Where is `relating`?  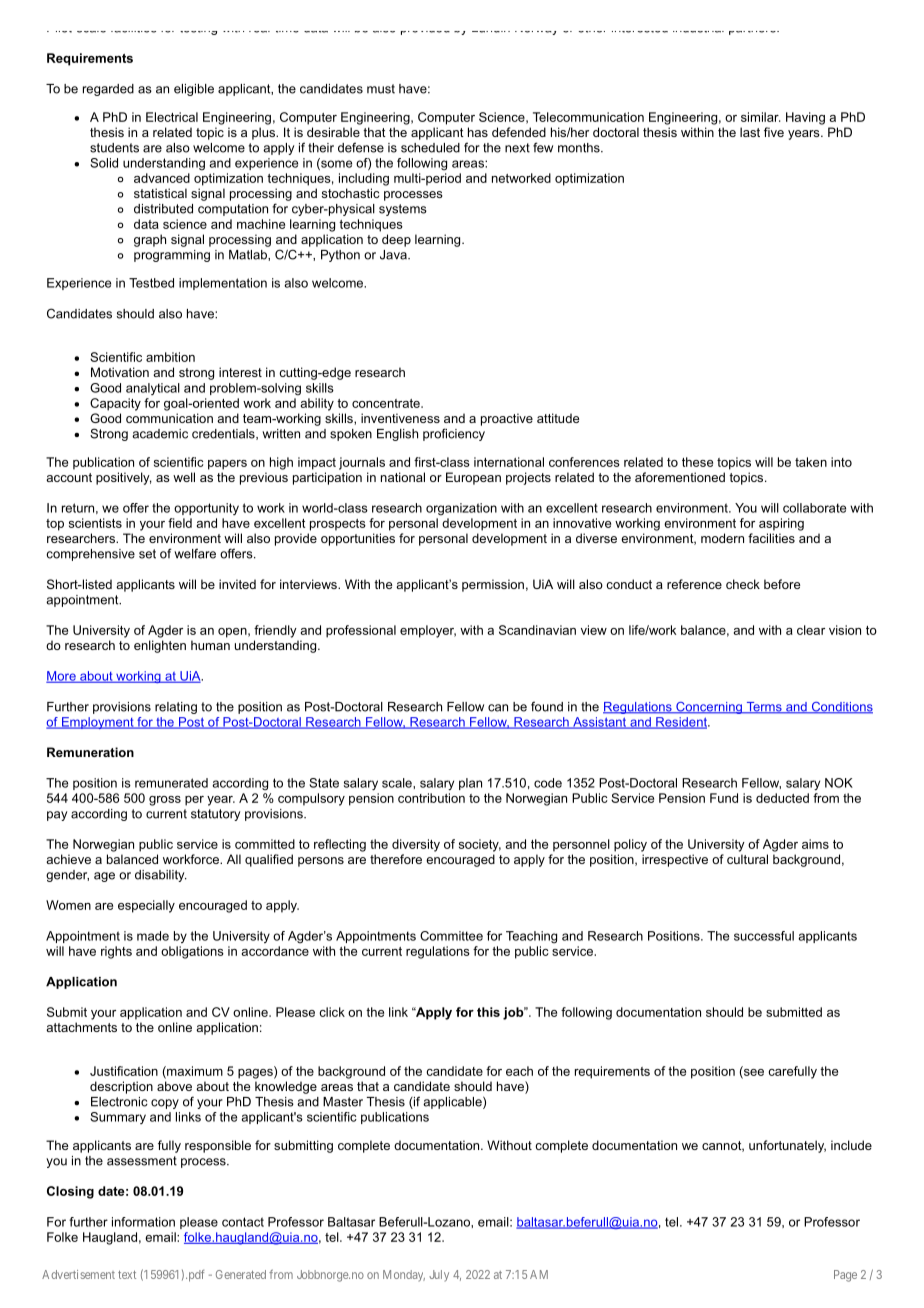
relating is located at coordinates (176, 708).
